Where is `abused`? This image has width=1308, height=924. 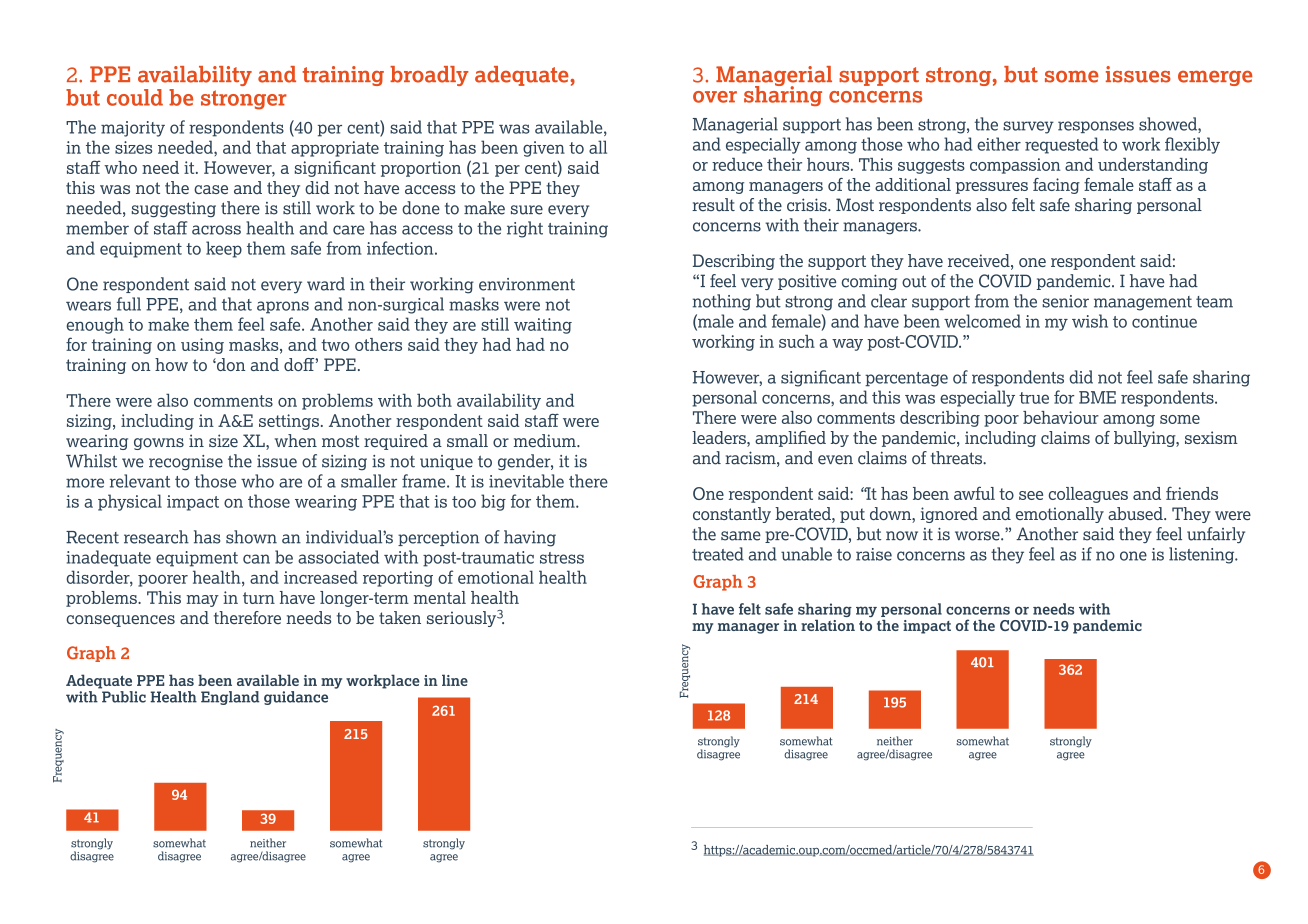
abused is located at coordinates (1136, 513).
